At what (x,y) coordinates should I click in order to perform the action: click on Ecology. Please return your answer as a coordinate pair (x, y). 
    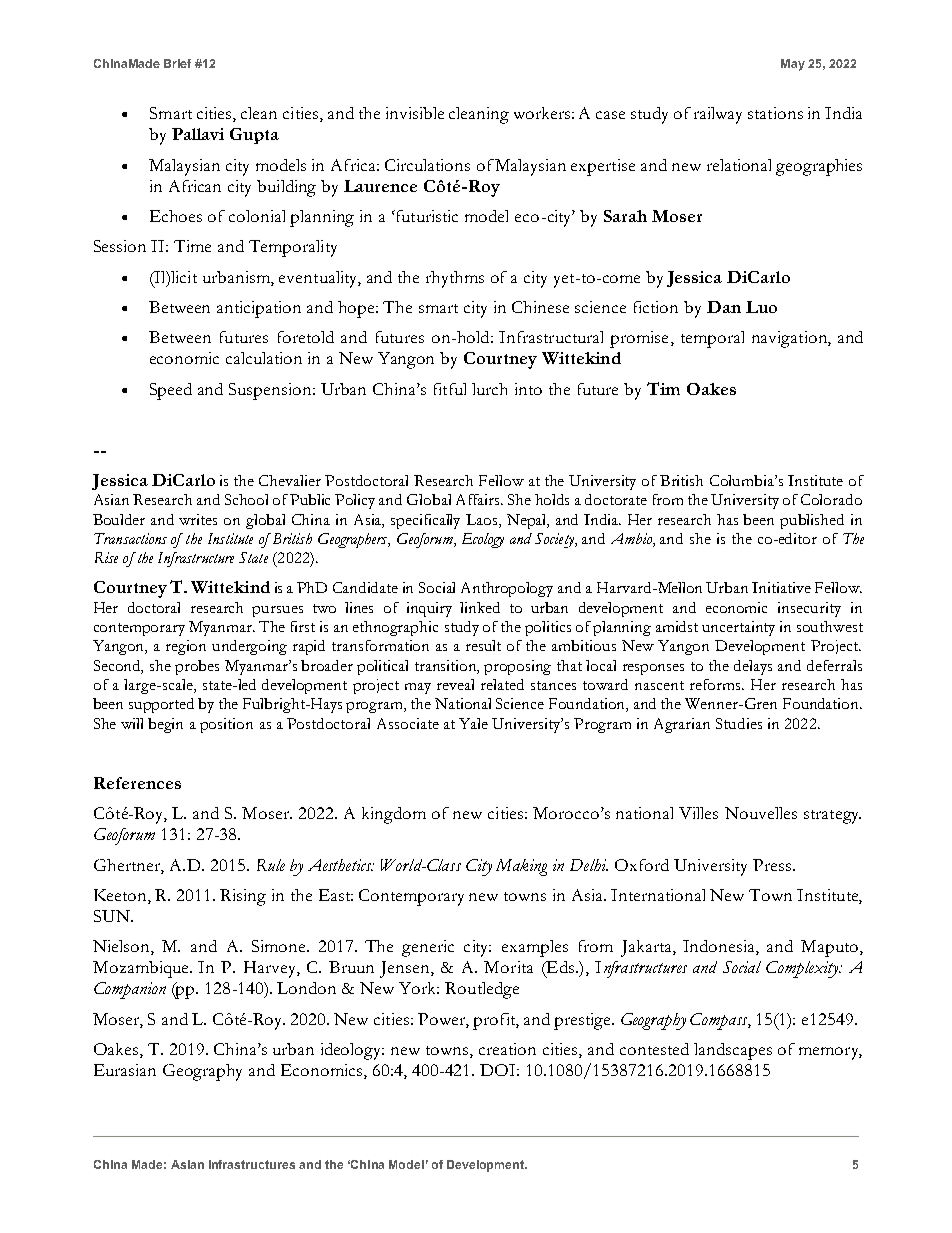
    Looking at the image, I should click on (483, 540).
